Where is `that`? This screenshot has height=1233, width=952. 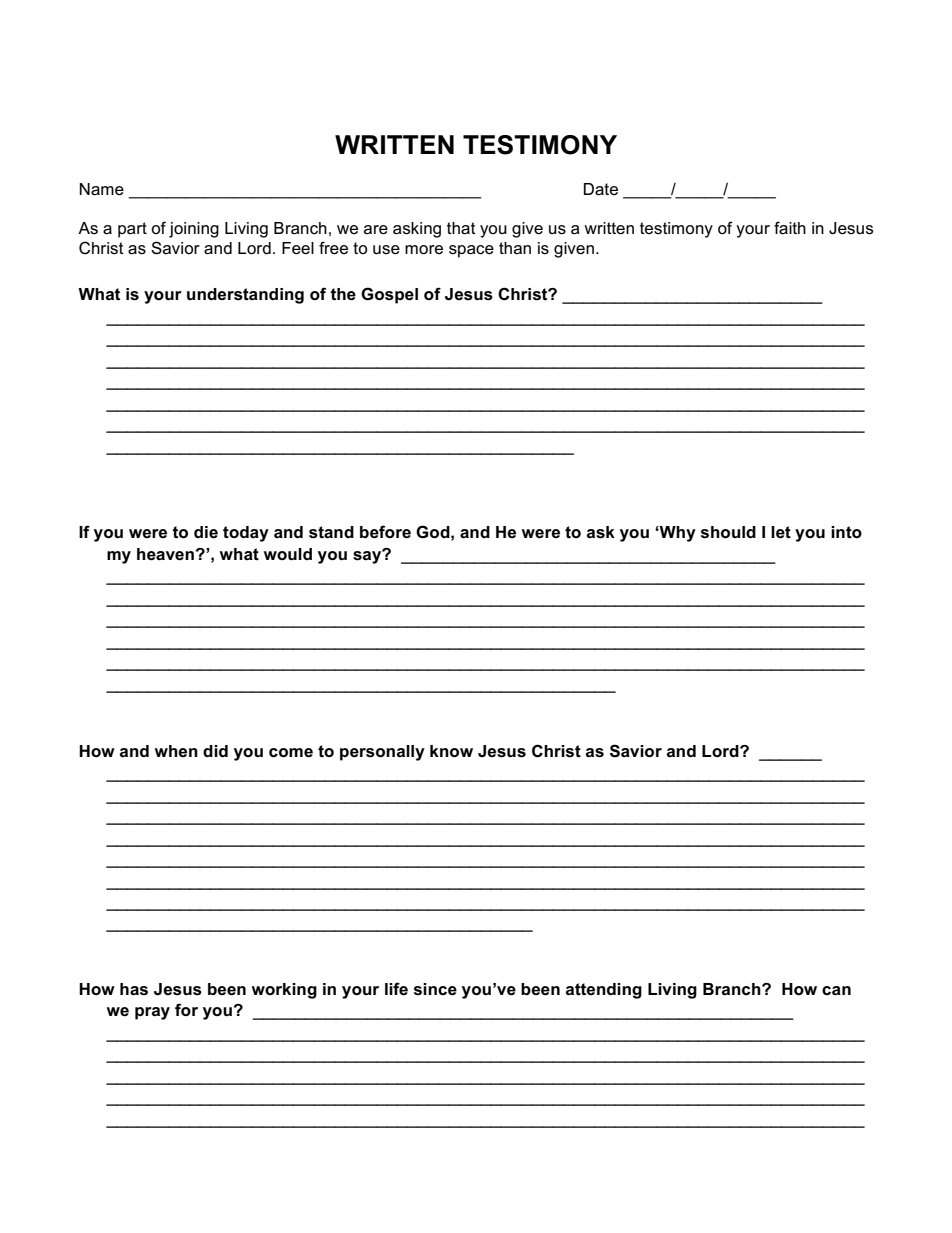 that is located at coordinates (461, 228).
